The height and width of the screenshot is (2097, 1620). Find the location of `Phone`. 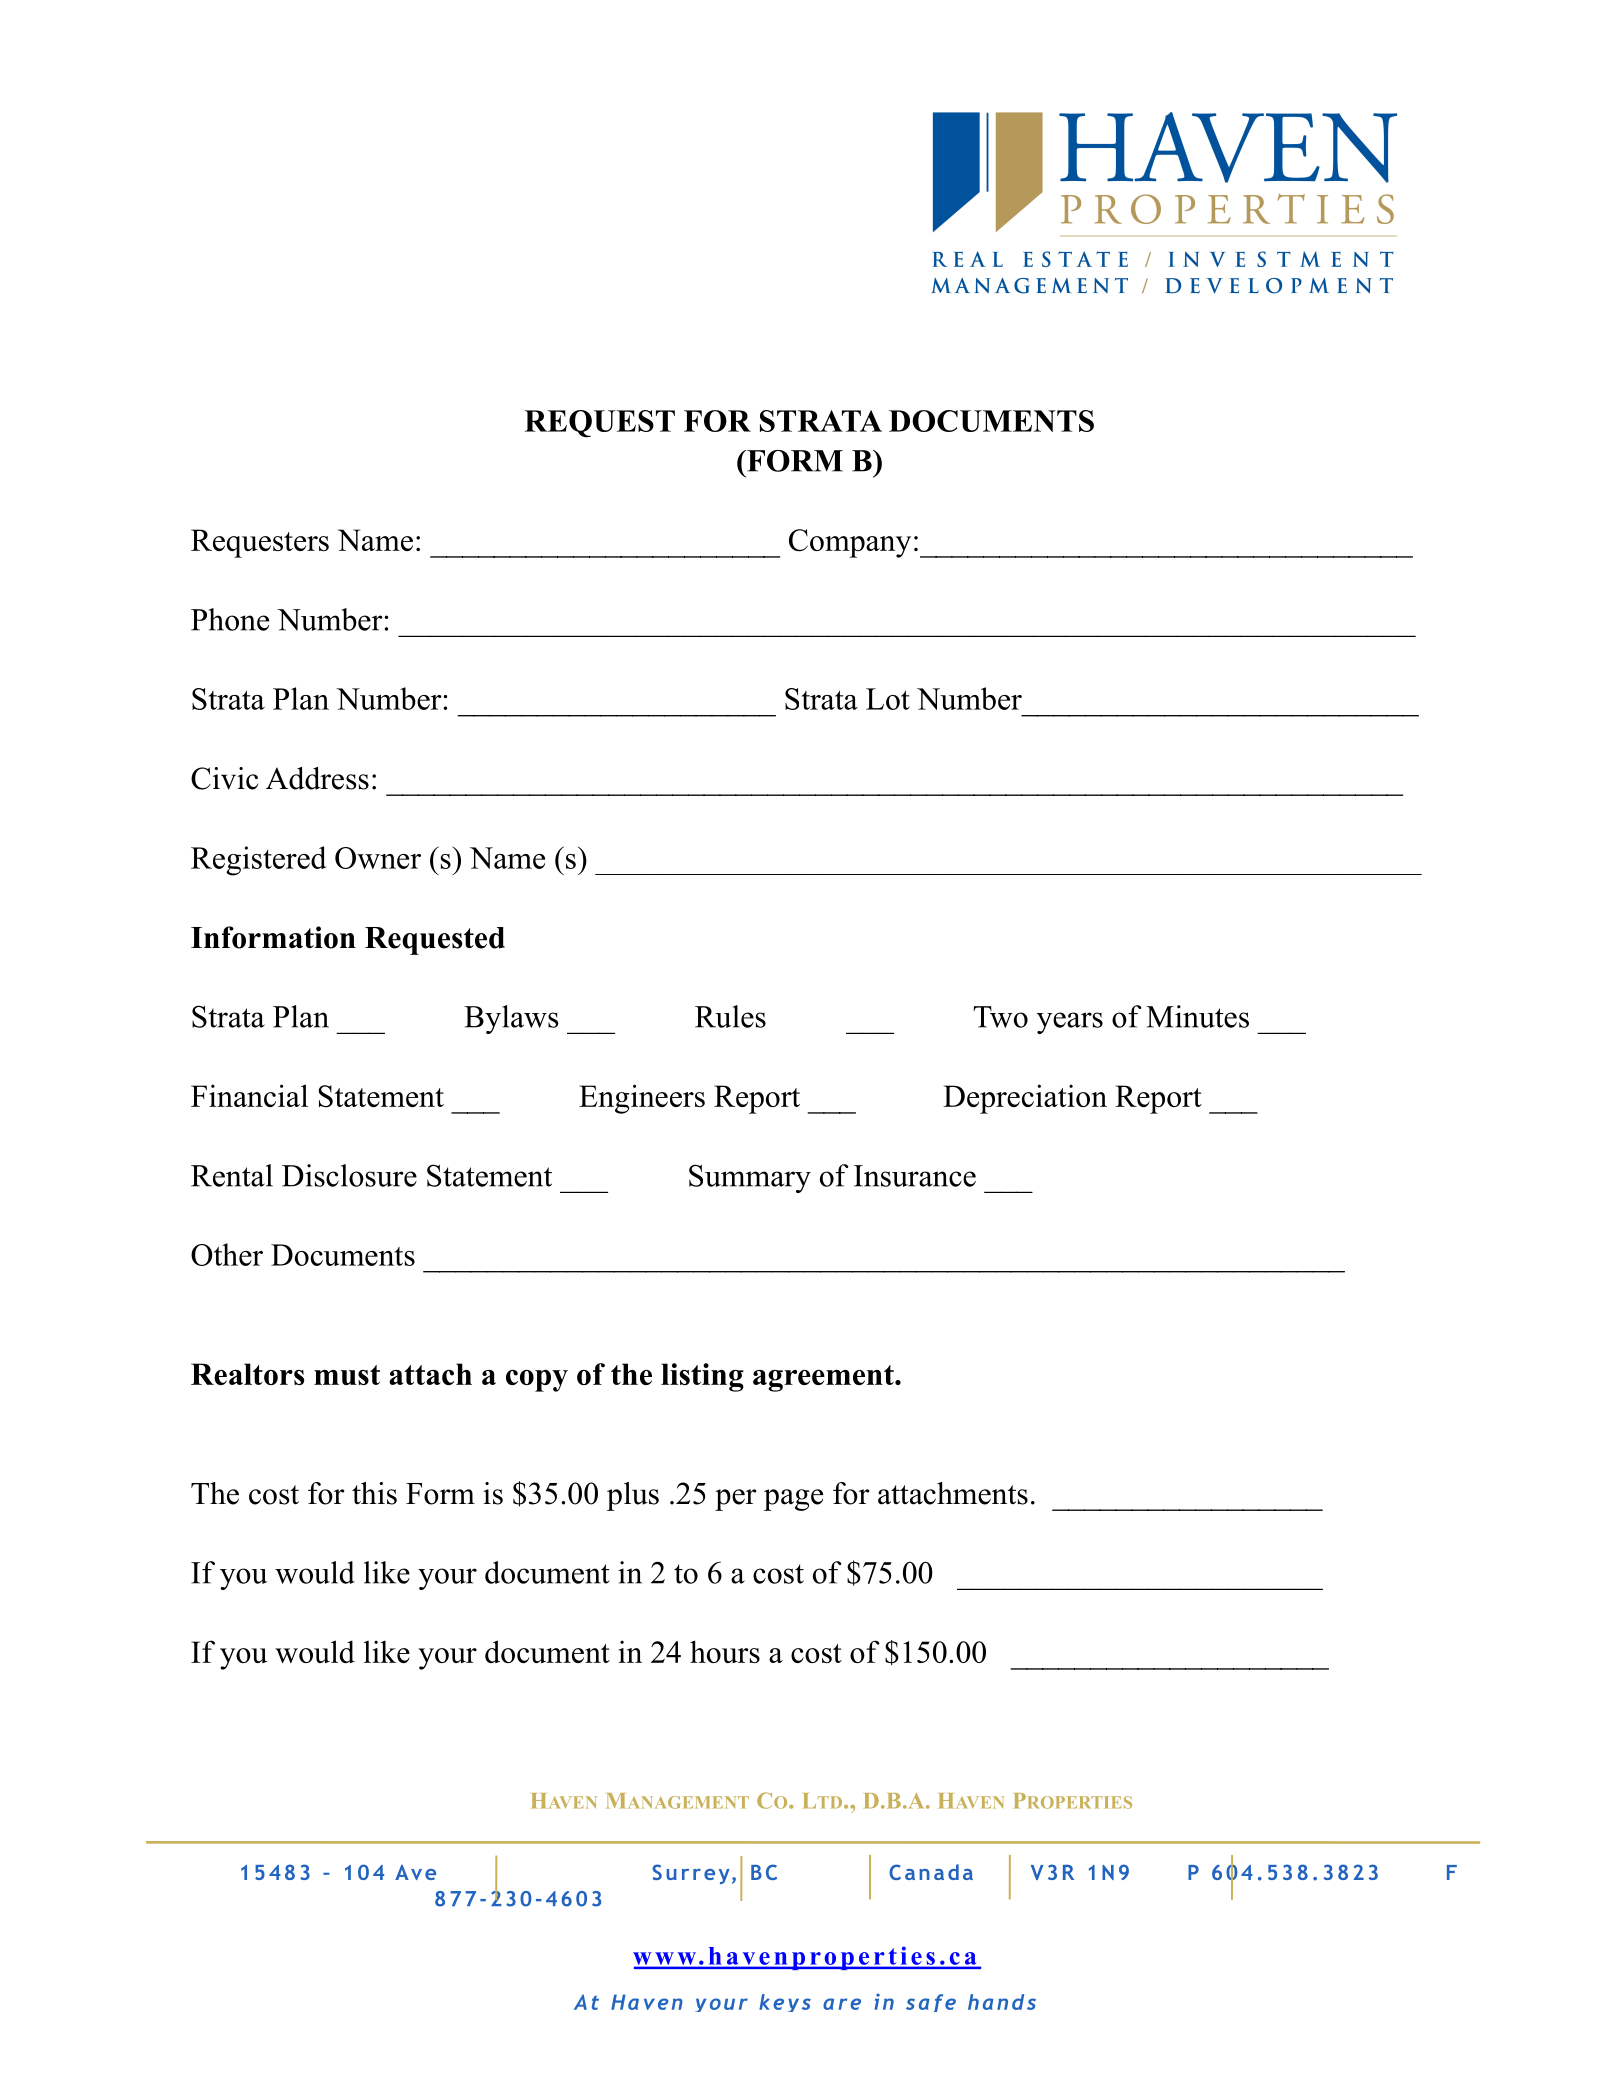

Phone is located at coordinates (230, 619).
